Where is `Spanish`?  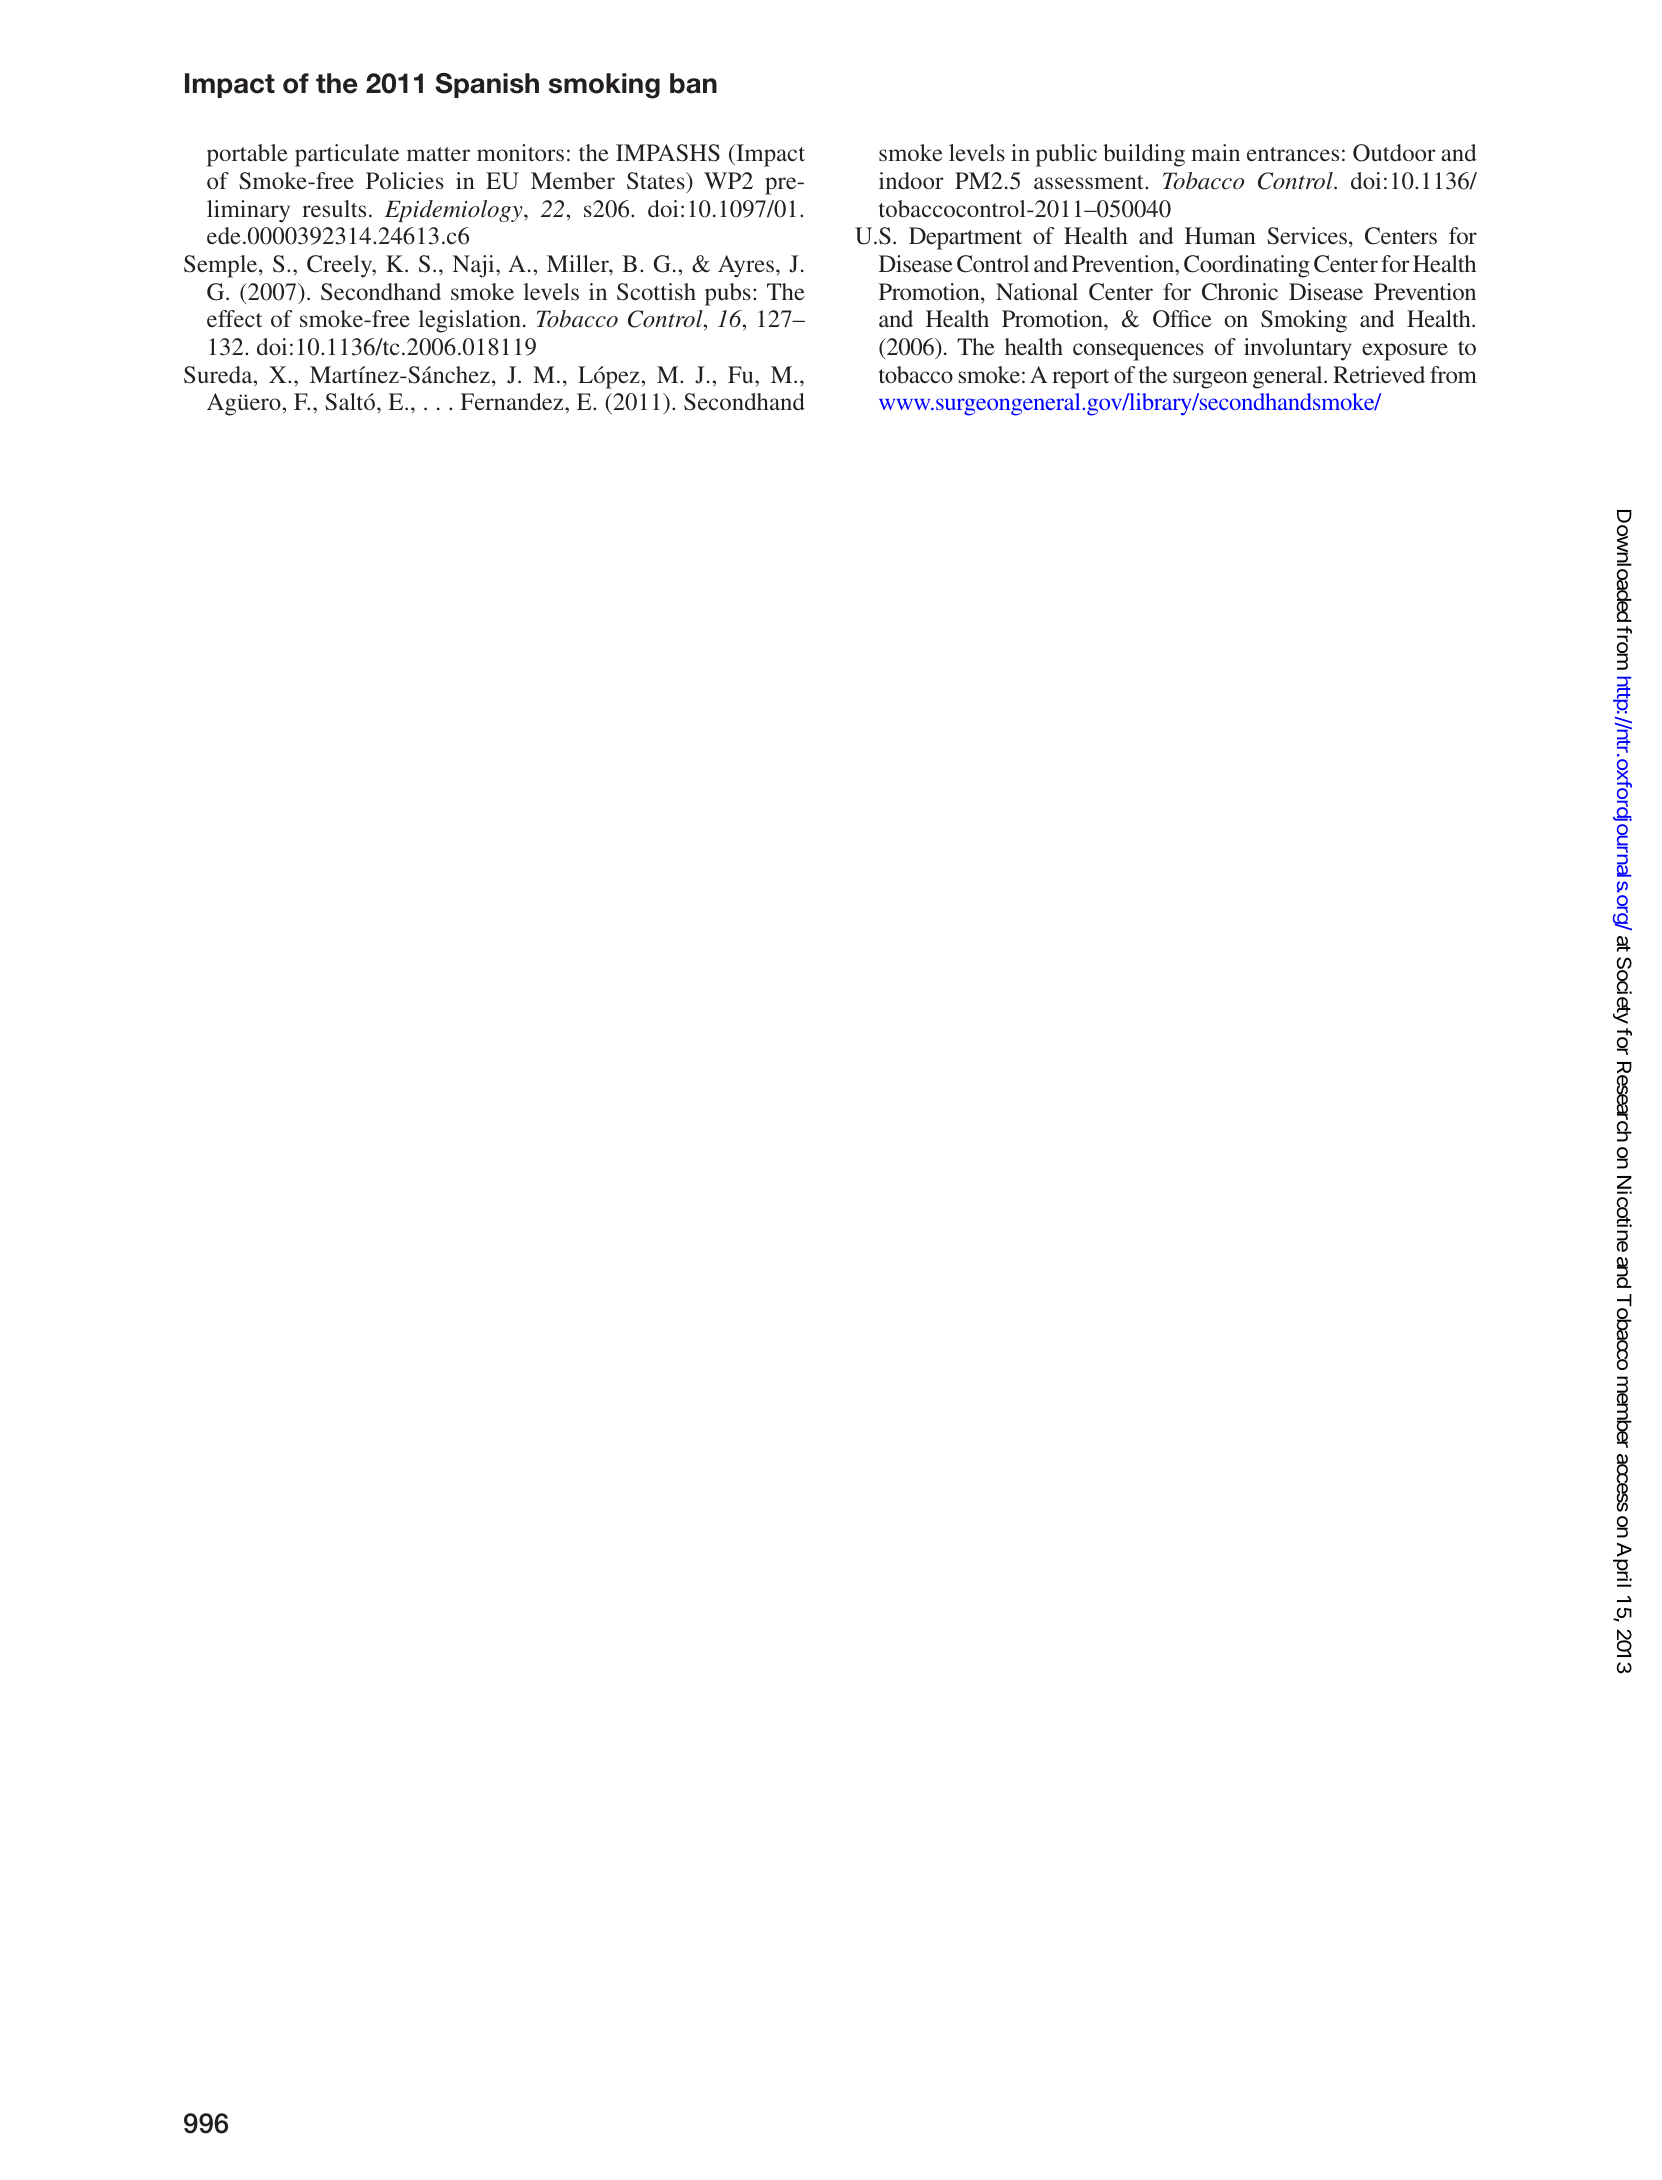
Spanish is located at coordinates (487, 85).
